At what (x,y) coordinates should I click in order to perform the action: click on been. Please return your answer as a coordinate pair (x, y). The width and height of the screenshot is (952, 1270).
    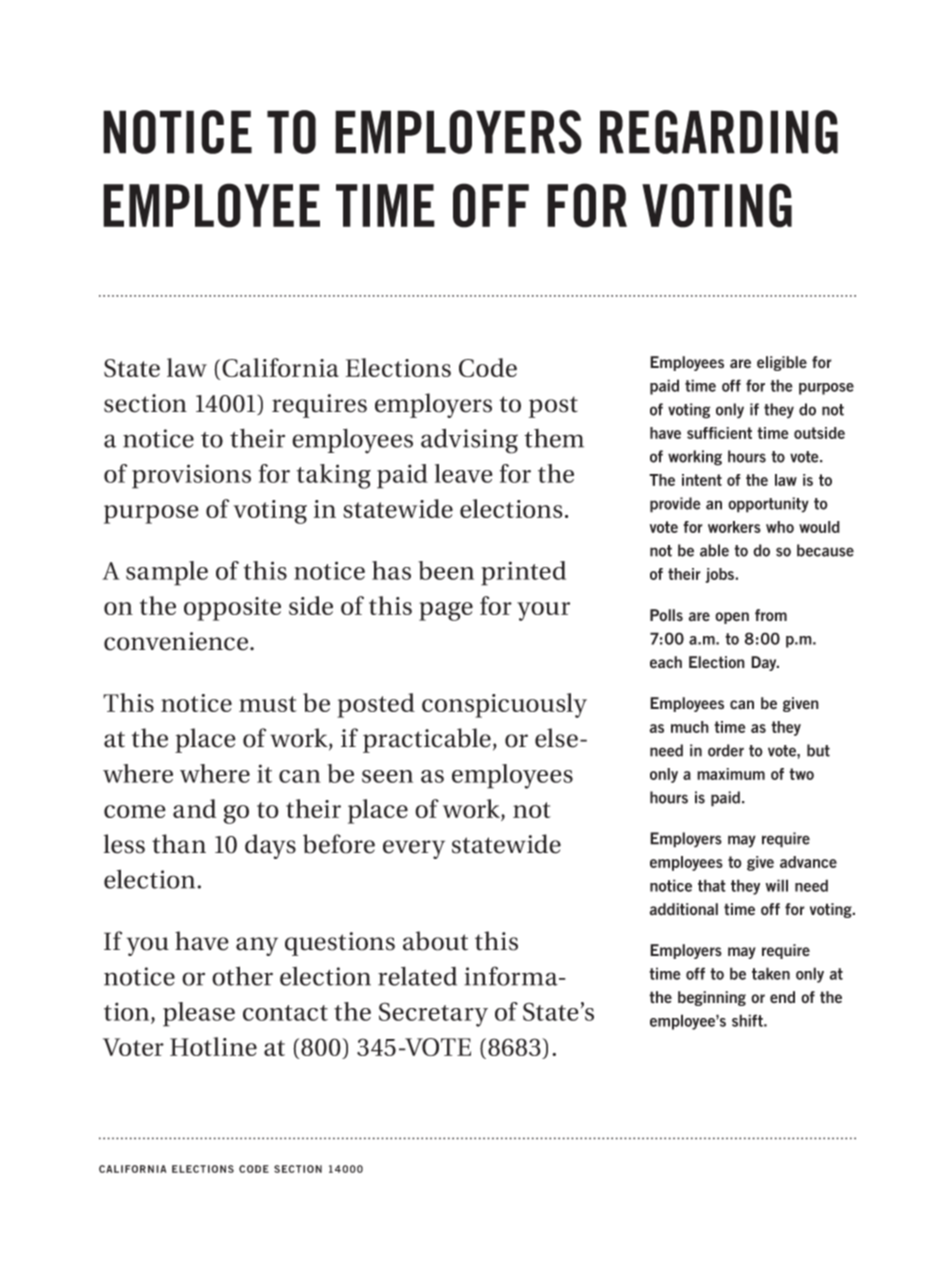
    Looking at the image, I should click on (446, 570).
